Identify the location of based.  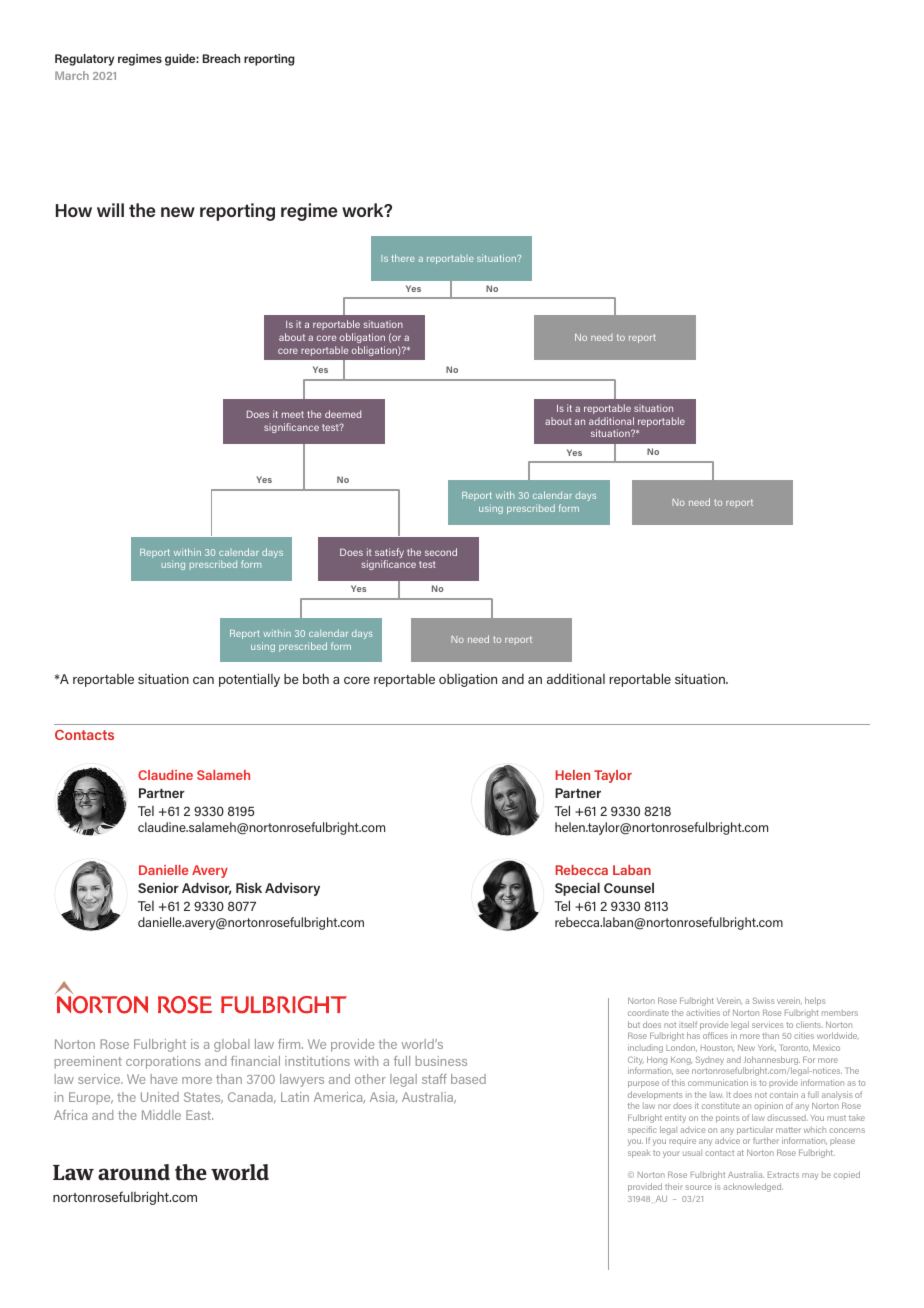
(468, 1079).
